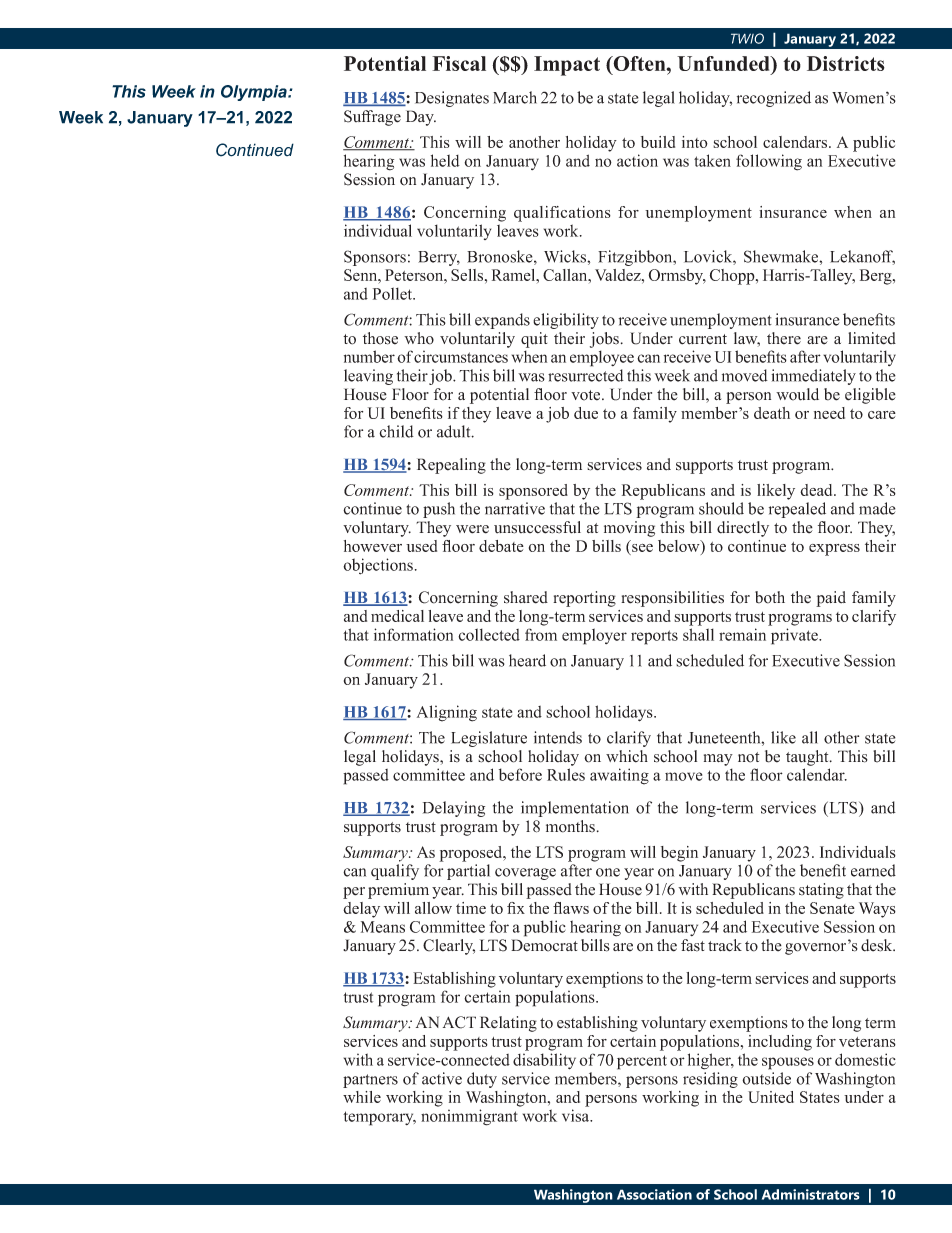  I want to click on child, so click(396, 431).
